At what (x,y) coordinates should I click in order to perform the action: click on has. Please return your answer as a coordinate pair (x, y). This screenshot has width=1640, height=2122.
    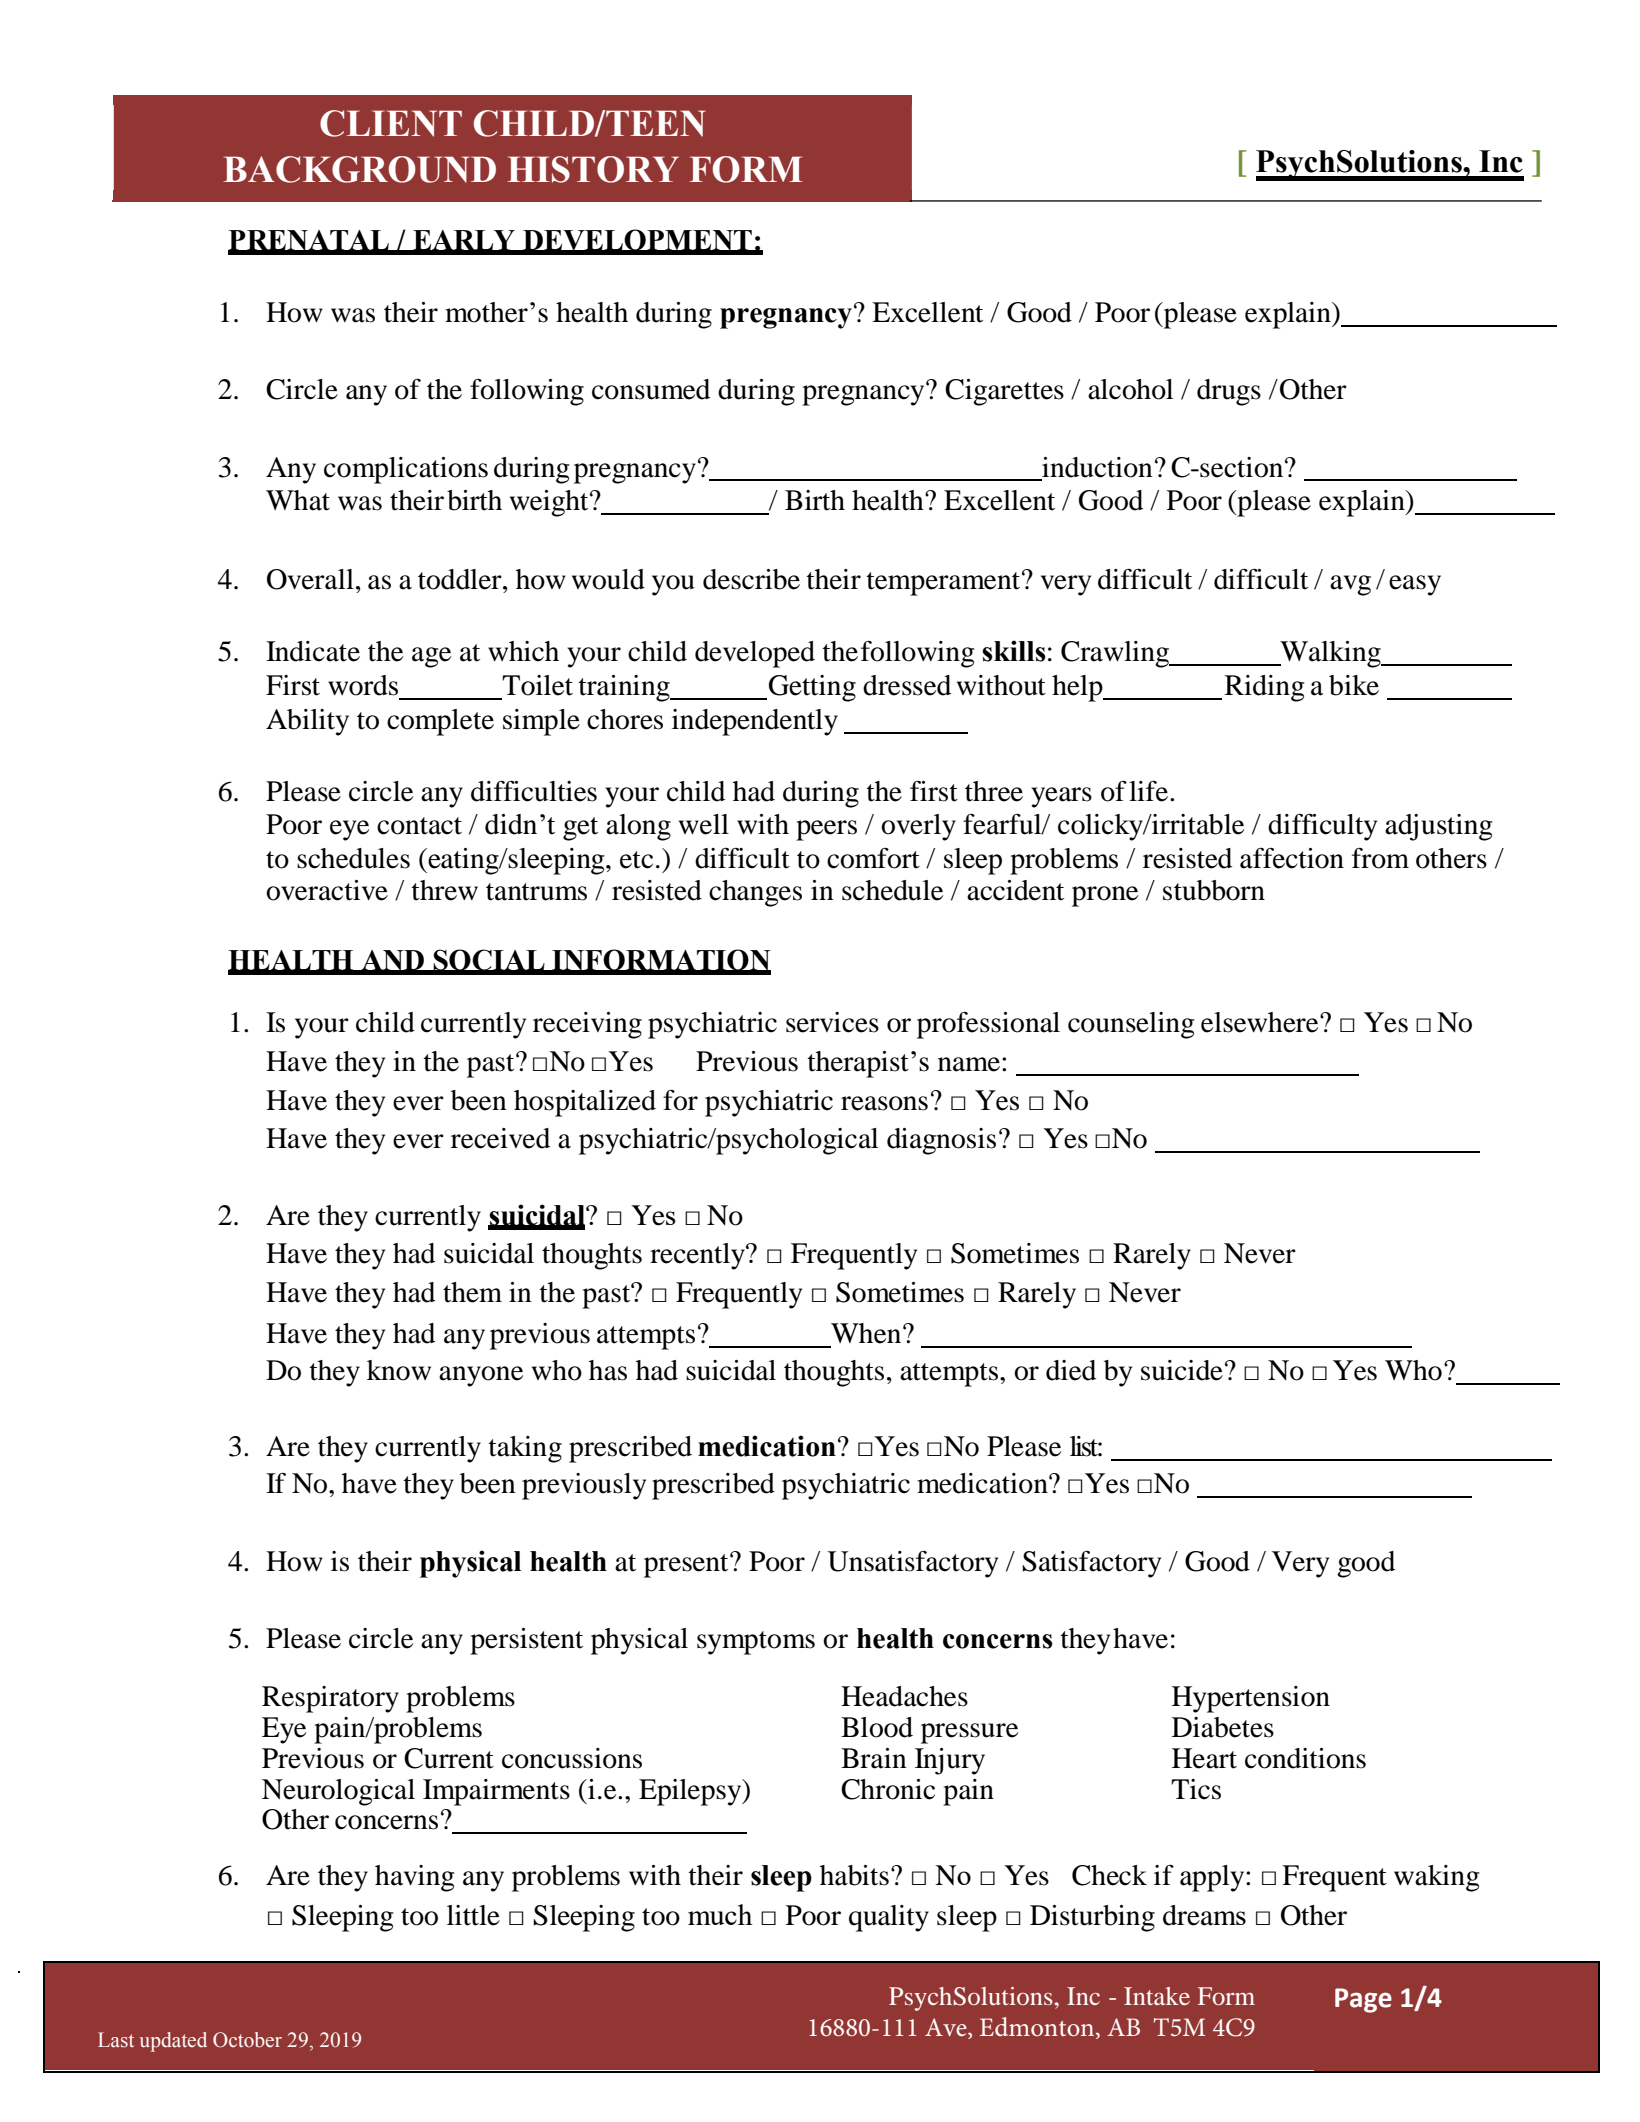
    Looking at the image, I should click on (608, 1370).
